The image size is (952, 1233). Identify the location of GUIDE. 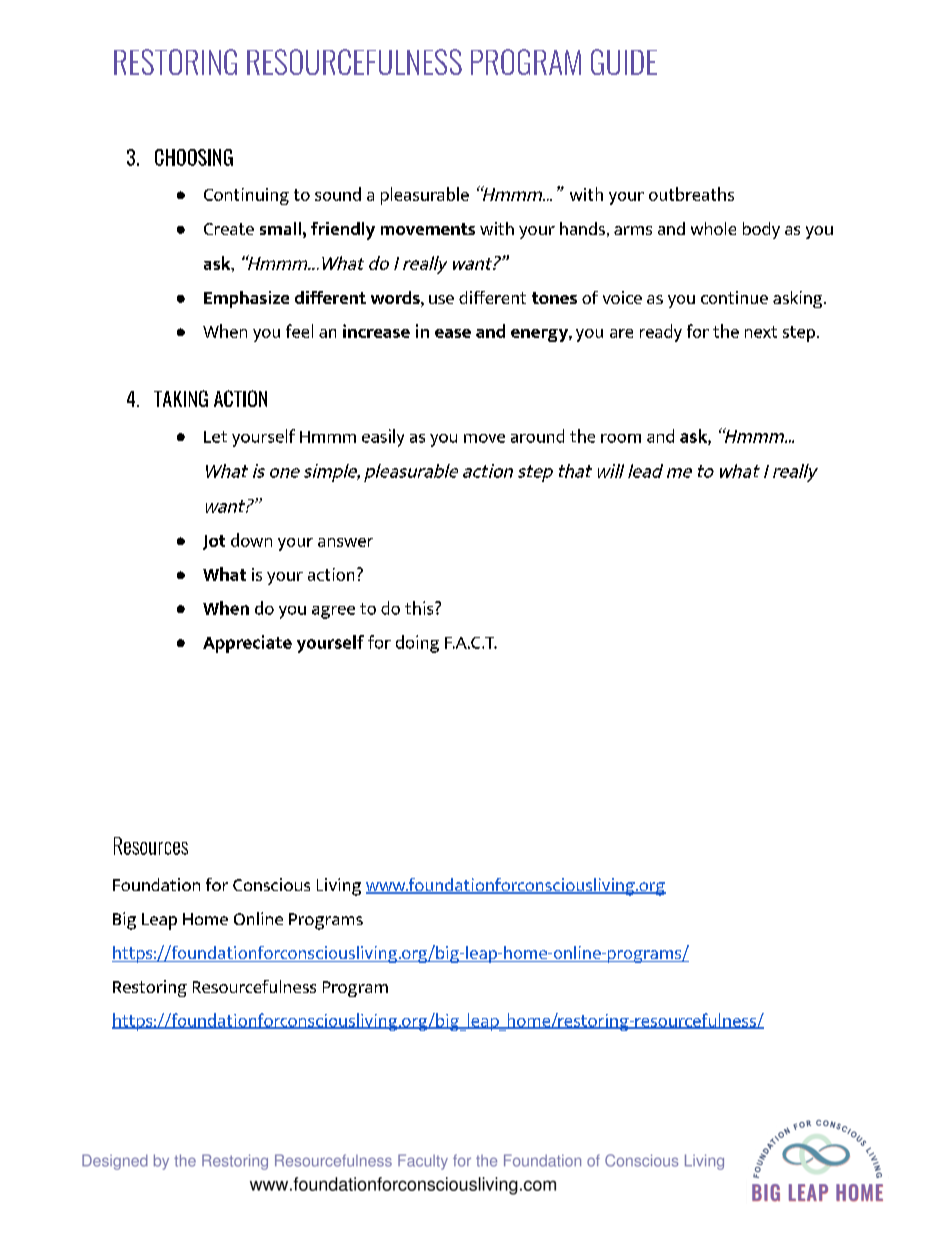
(624, 62).
